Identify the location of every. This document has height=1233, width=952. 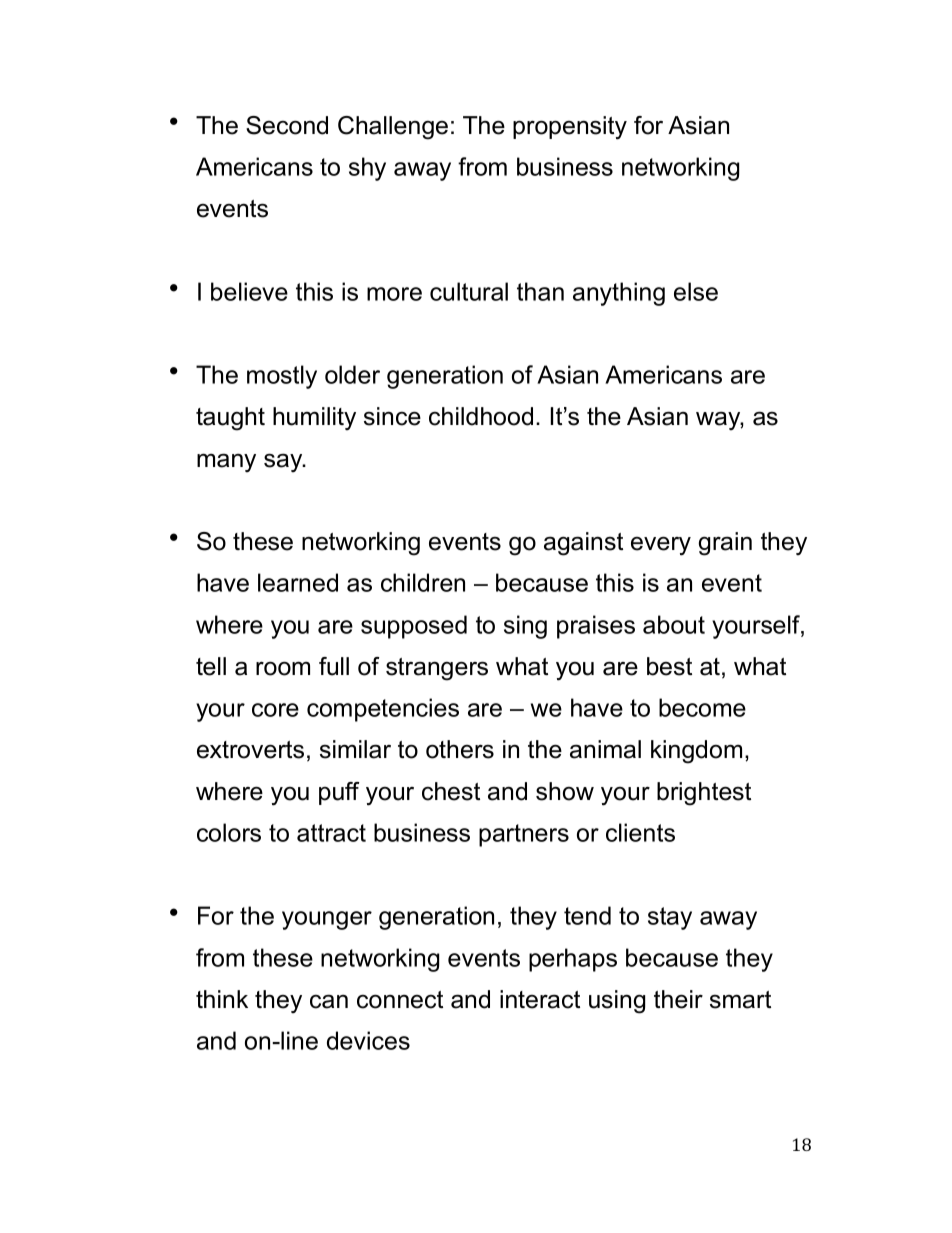
(661, 546).
